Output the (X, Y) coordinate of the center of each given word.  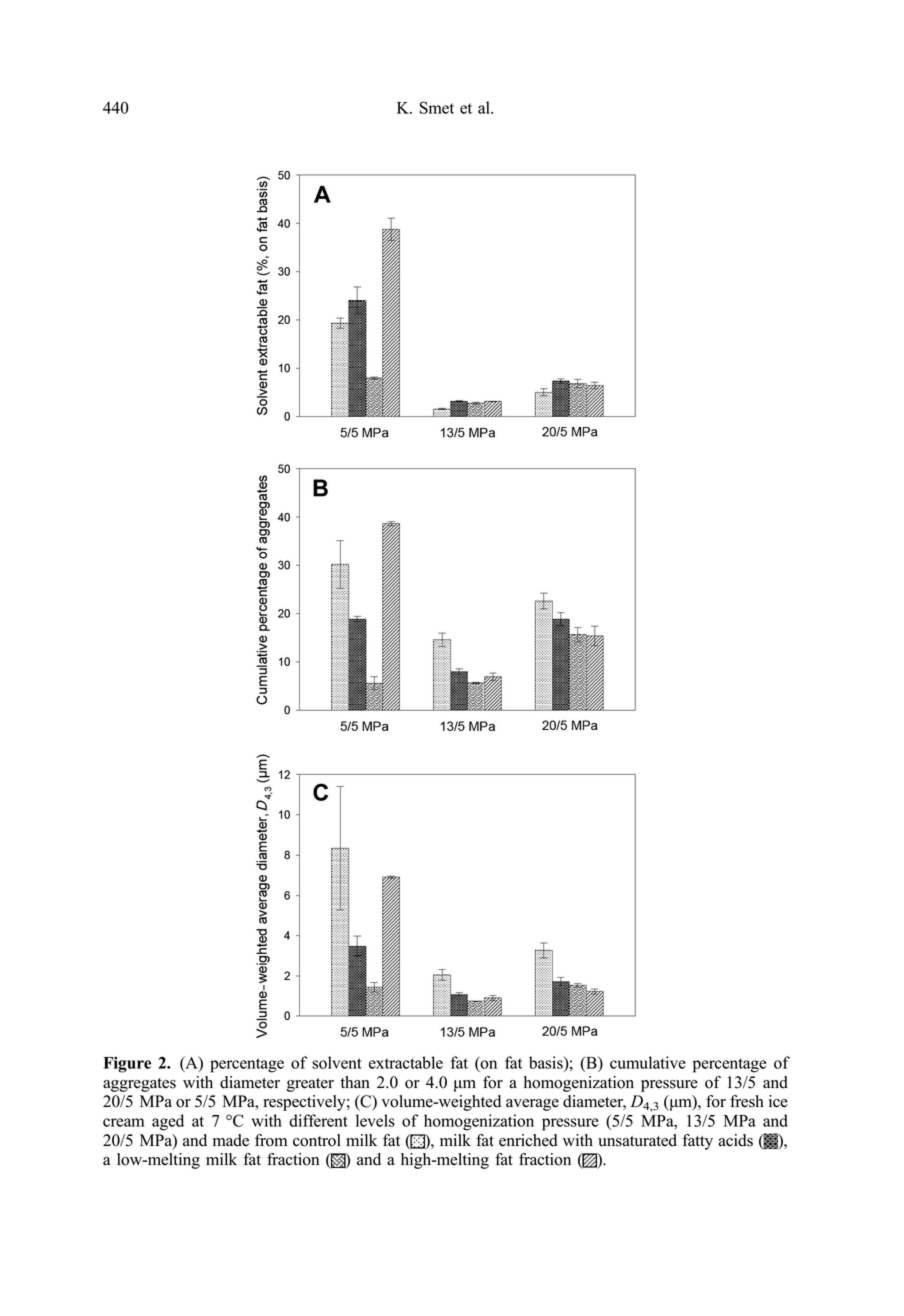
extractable (406, 1062)
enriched (528, 1140)
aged (168, 1122)
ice (778, 1101)
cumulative (648, 1062)
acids (735, 1140)
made (231, 1140)
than (355, 1082)
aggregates (139, 1085)
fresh (747, 1101)
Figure (127, 1064)
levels (375, 1120)
